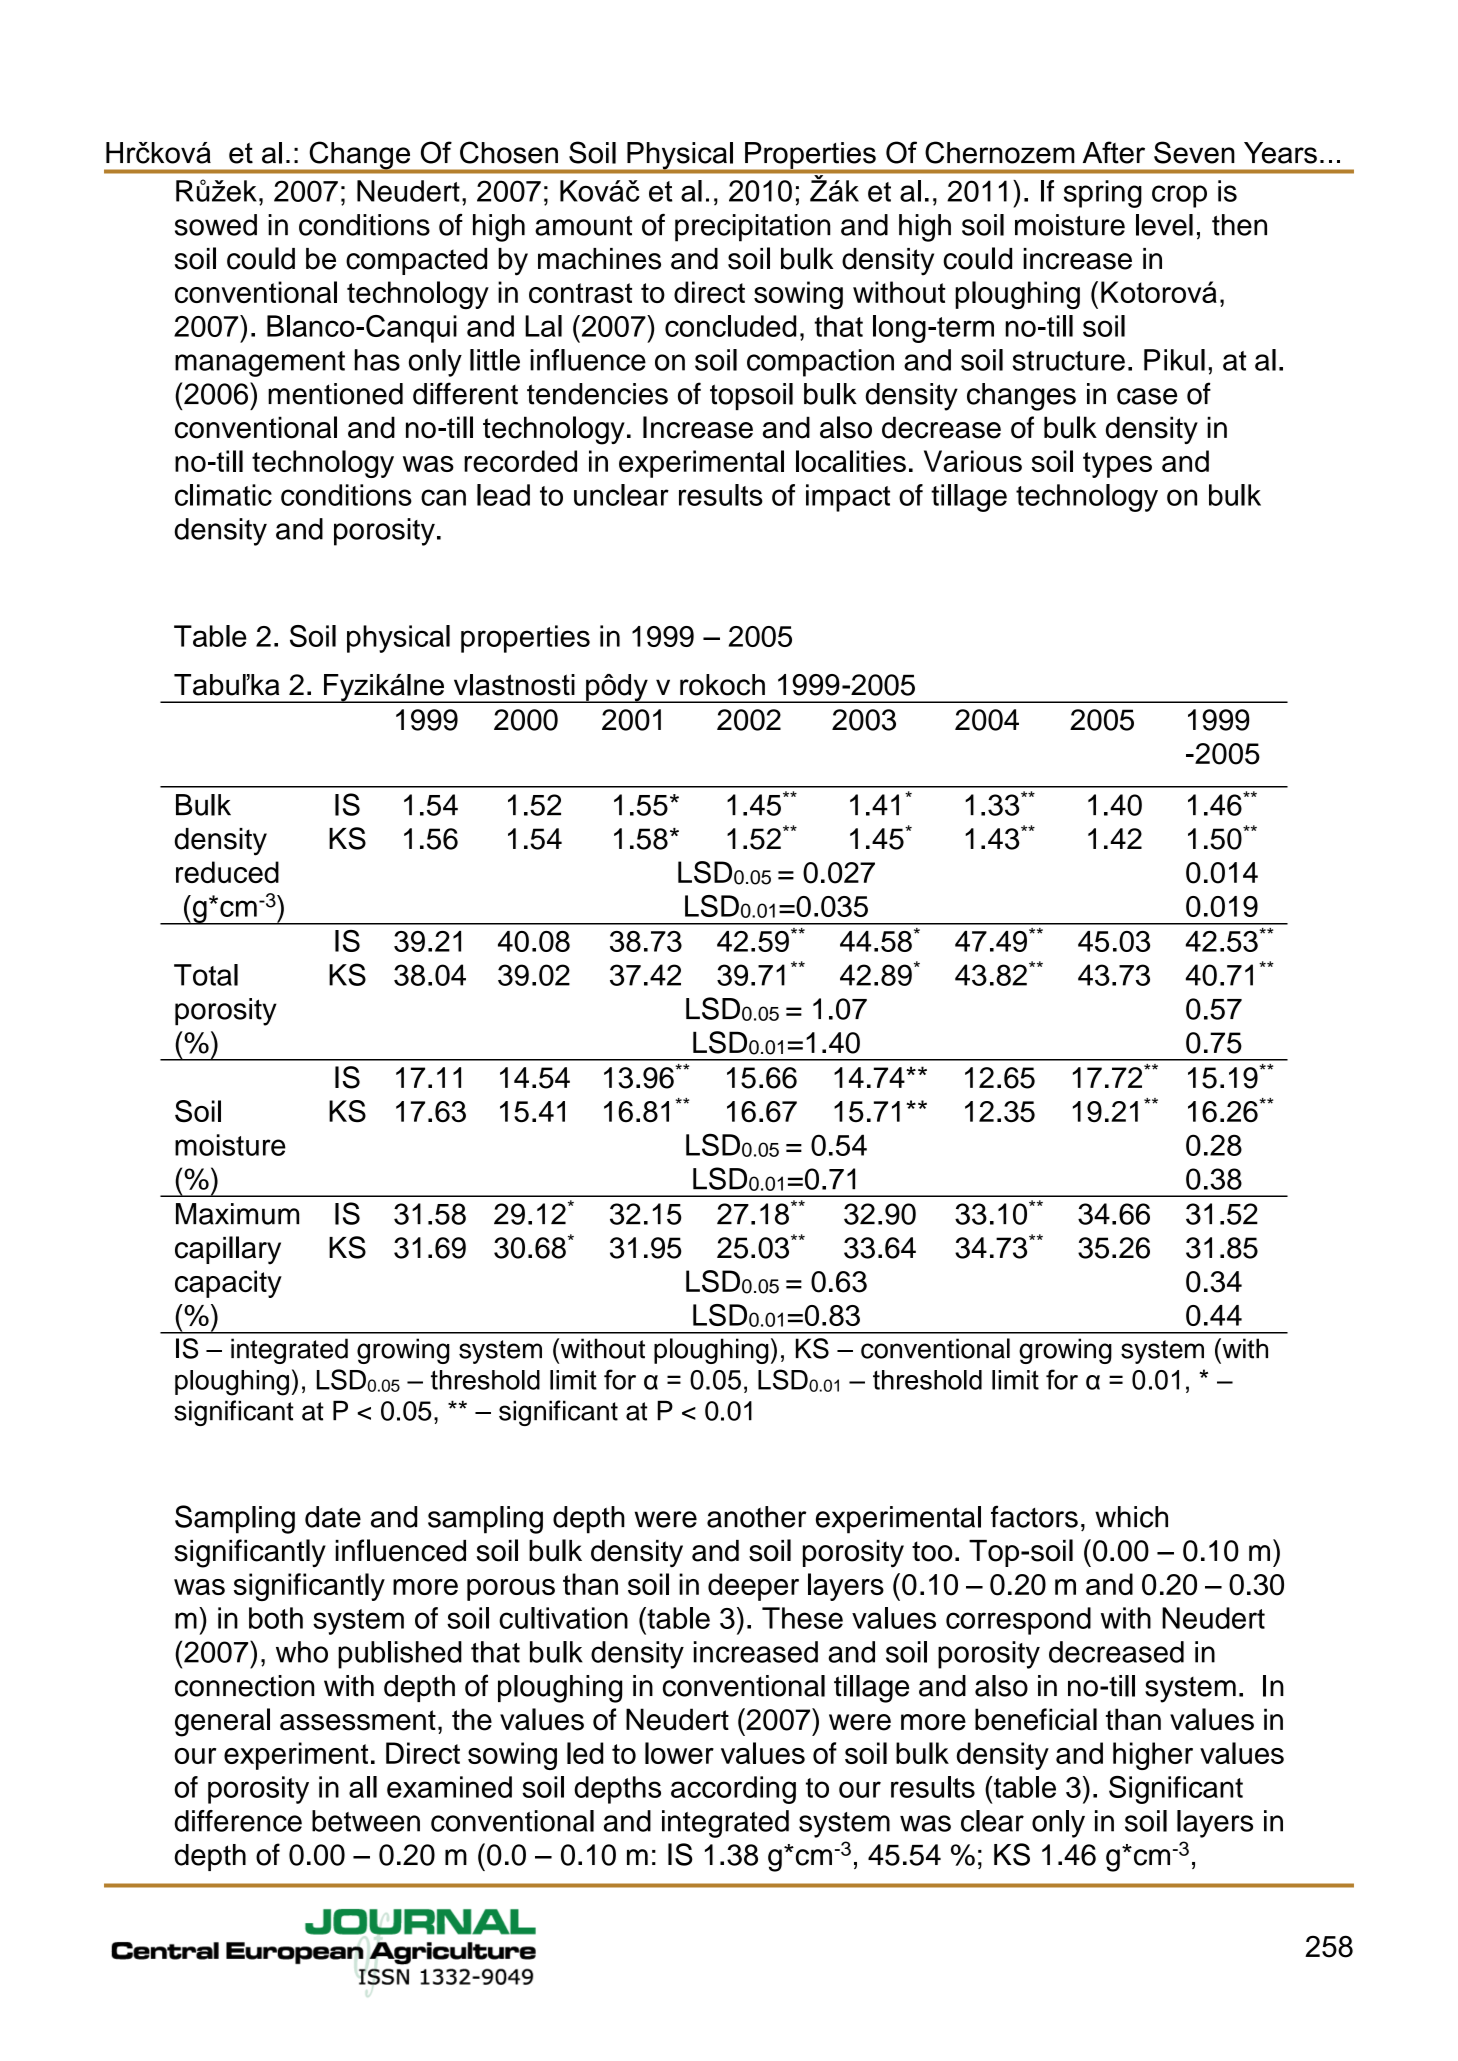 The width and height of the screenshot is (1458, 2061). I want to click on Maximum, so click(237, 1214).
